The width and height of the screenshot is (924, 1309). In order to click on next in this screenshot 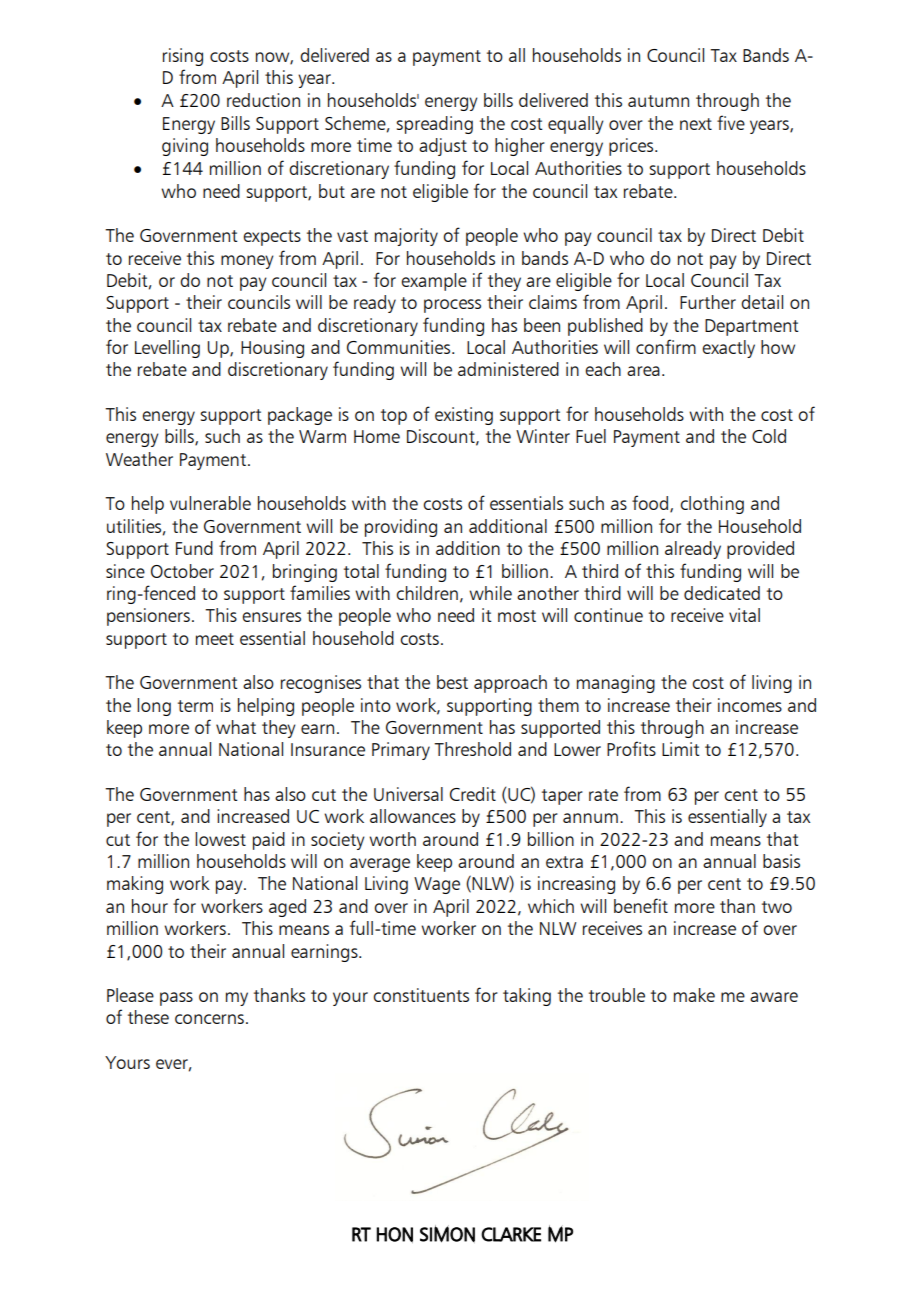, I will do `click(696, 124)`.
